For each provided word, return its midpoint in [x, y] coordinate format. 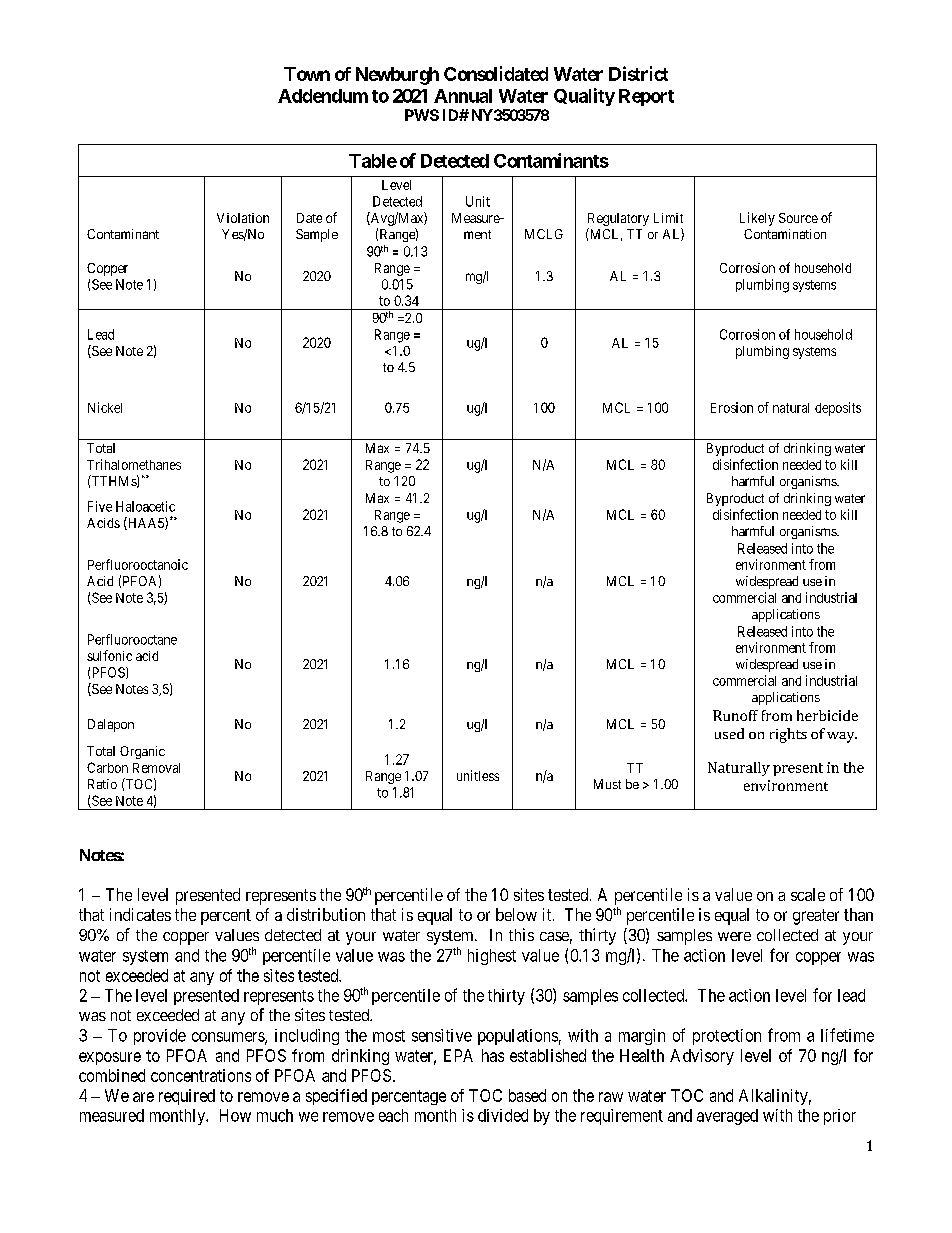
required [187, 1097]
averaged [727, 1117]
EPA [458, 1055]
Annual [463, 96]
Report [646, 97]
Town [307, 74]
